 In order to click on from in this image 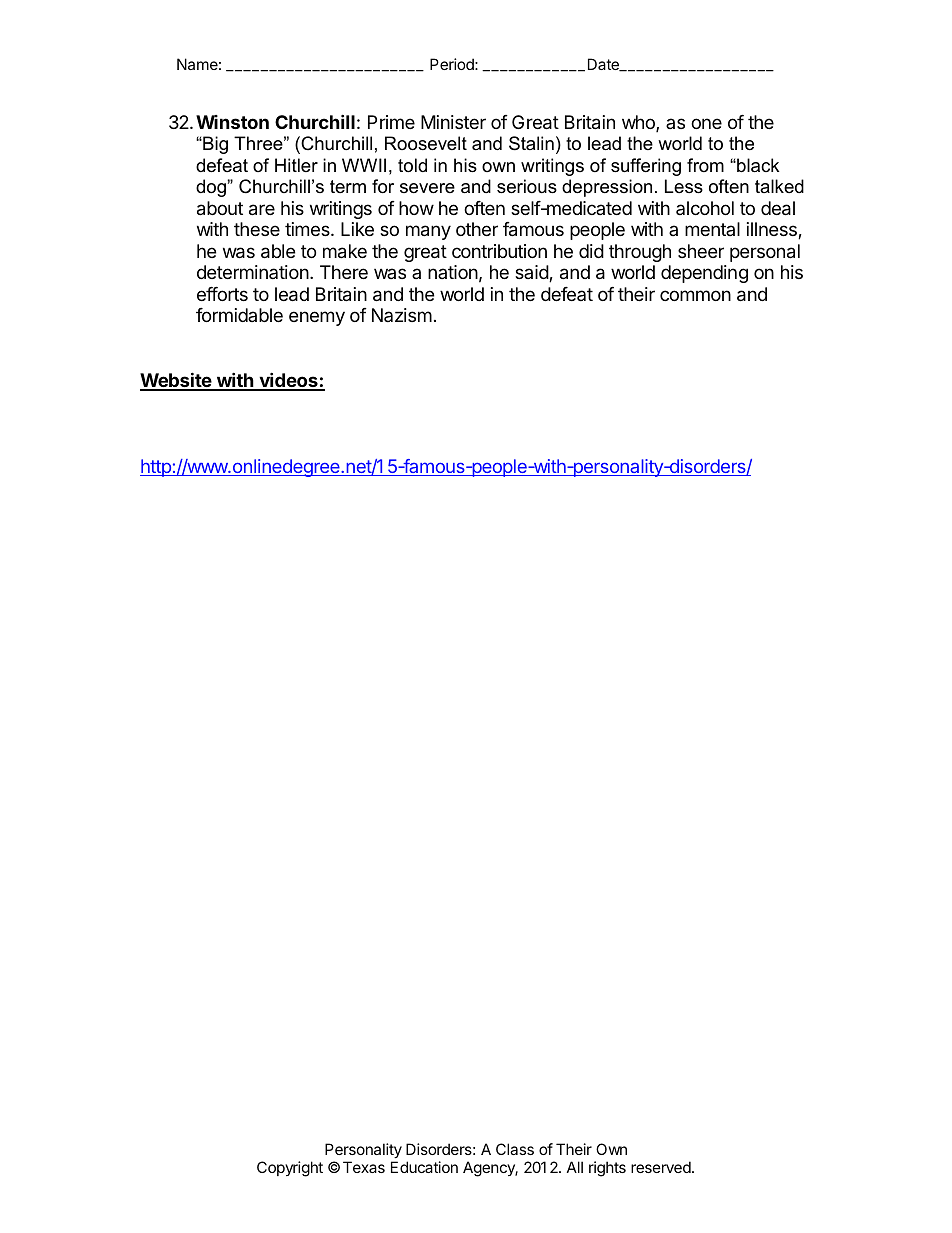, I will do `click(705, 165)`.
